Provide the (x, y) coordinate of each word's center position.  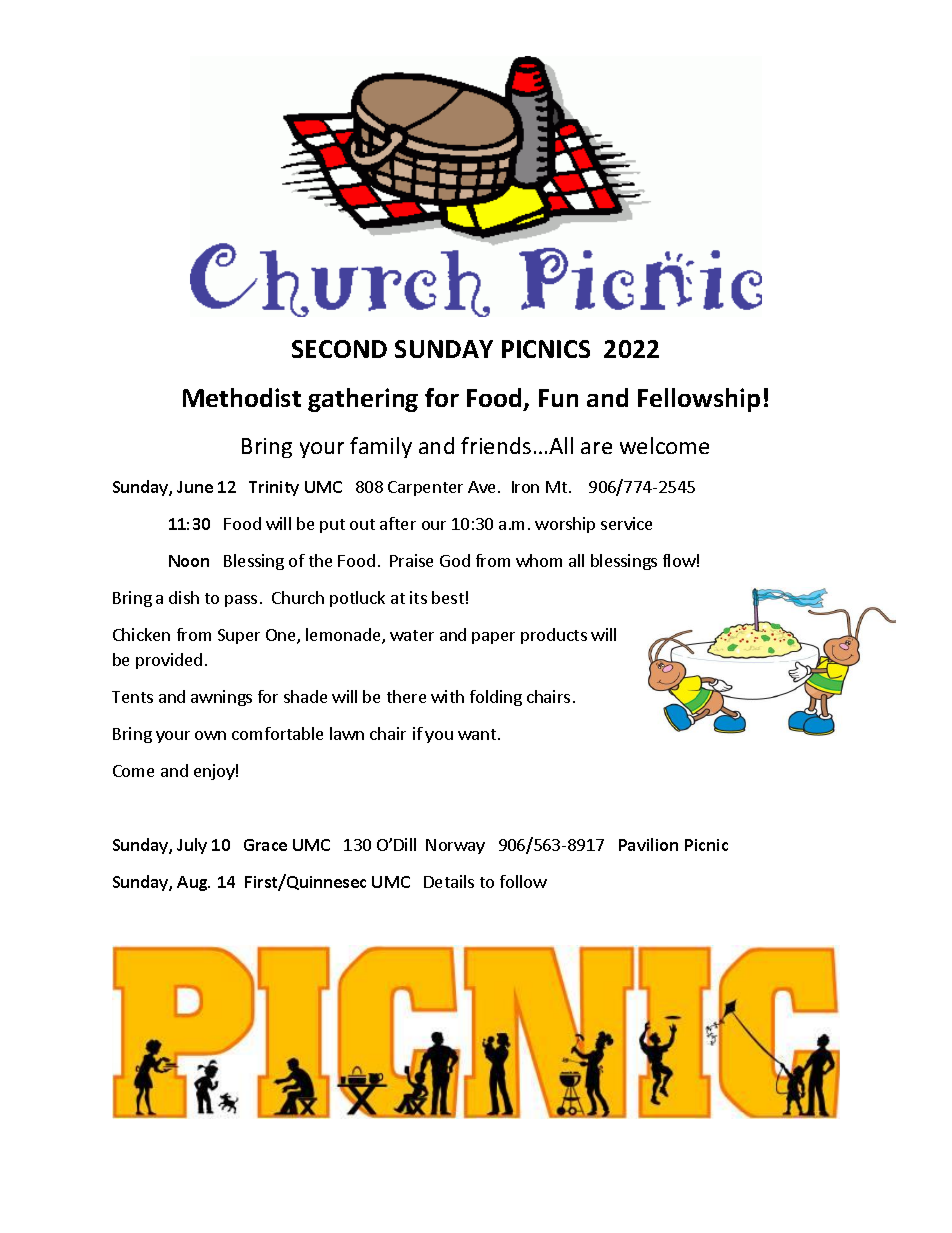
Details (449, 881)
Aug (193, 883)
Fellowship (699, 400)
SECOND (339, 349)
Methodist (242, 397)
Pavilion (648, 844)
